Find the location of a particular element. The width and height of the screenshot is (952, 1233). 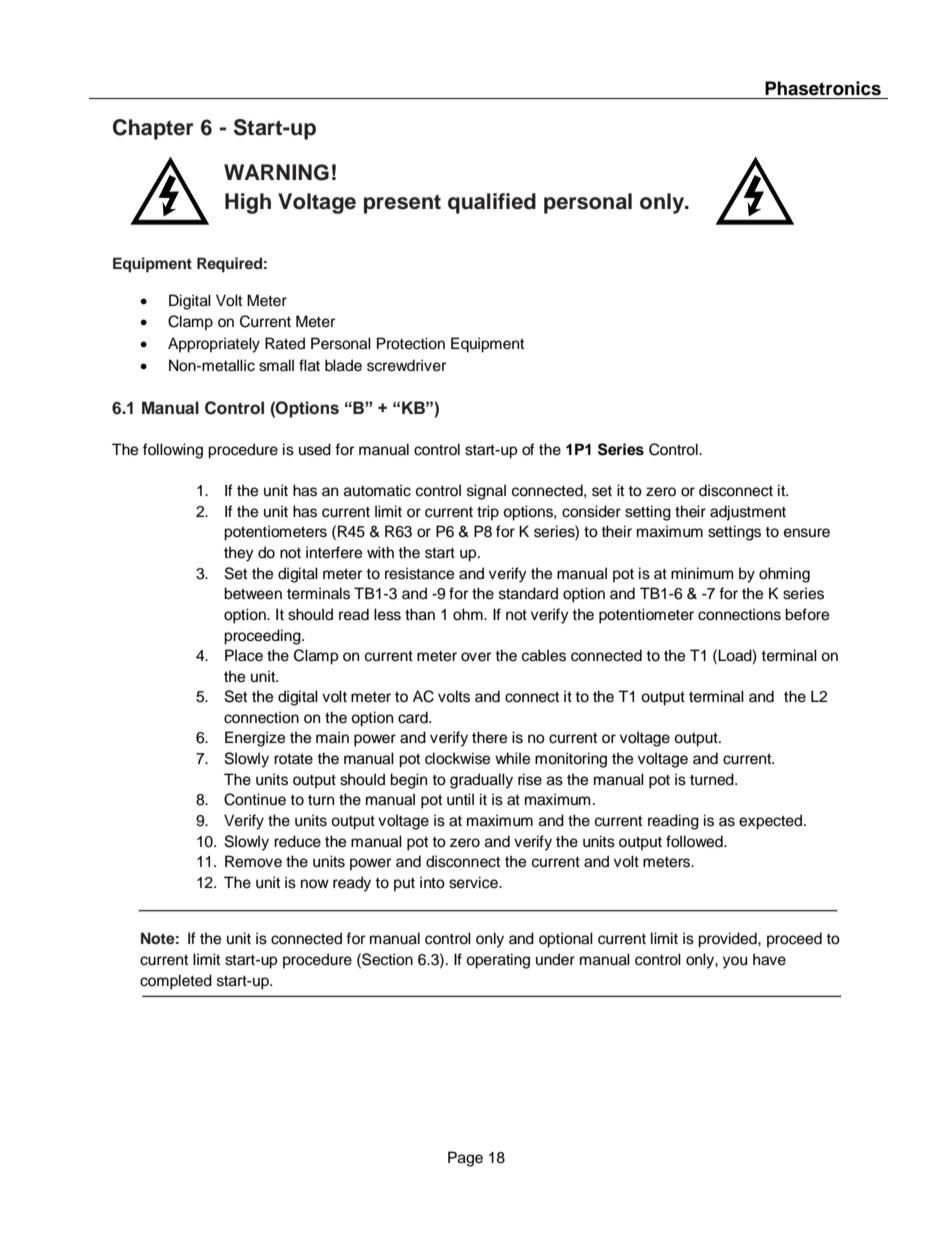

completed is located at coordinates (176, 982).
